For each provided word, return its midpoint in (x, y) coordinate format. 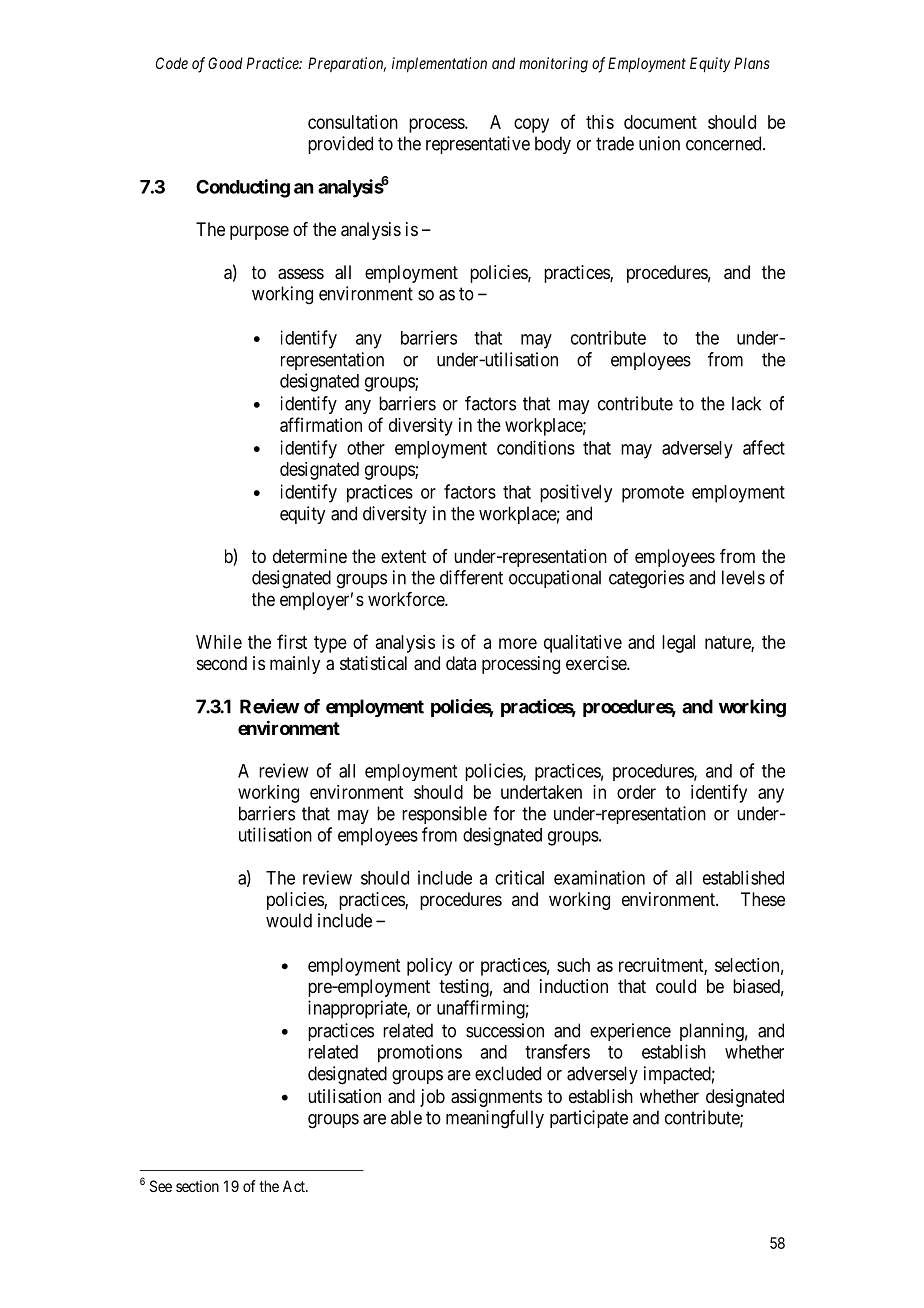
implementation (439, 65)
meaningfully (495, 1119)
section (197, 1186)
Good (225, 63)
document (660, 122)
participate (589, 1119)
